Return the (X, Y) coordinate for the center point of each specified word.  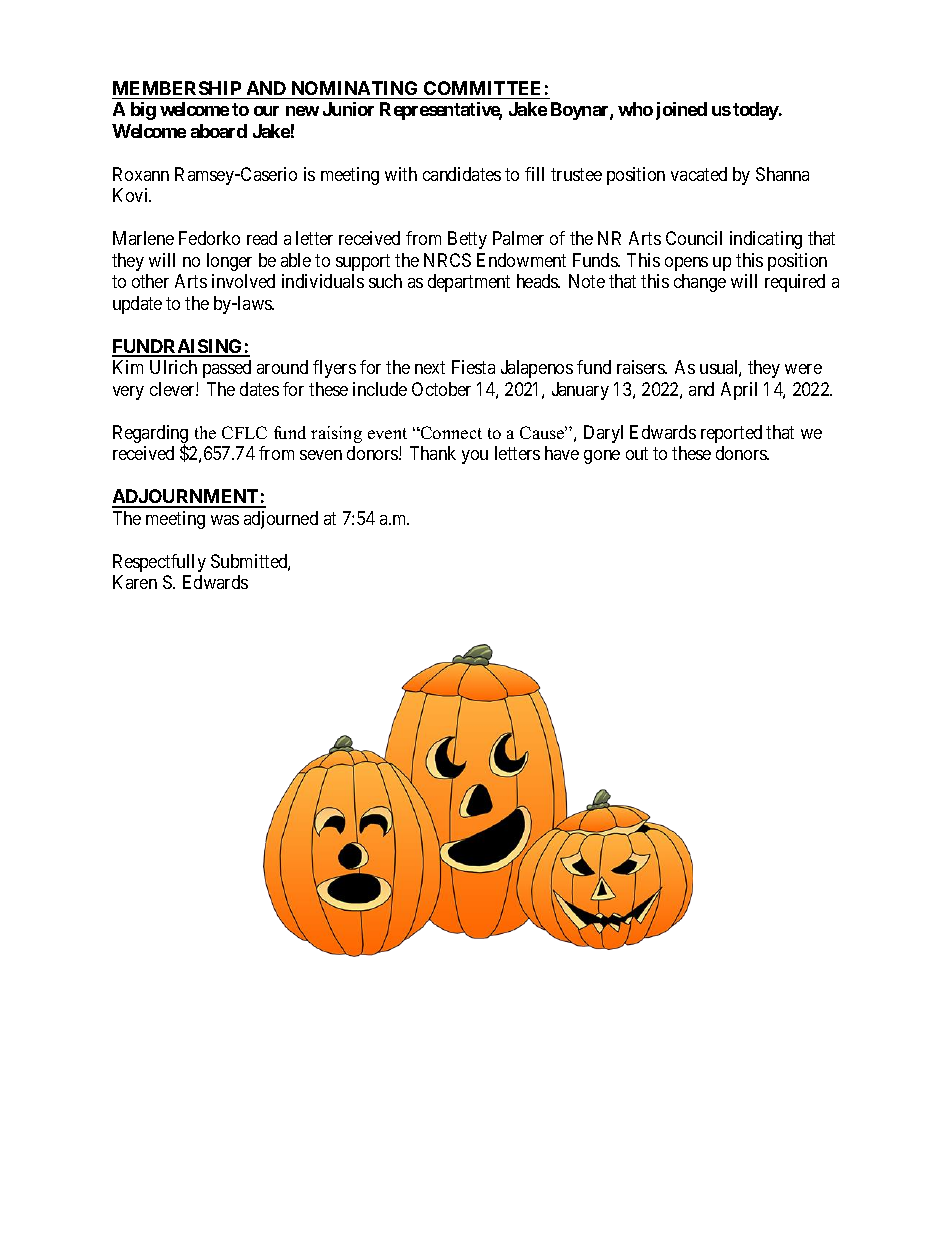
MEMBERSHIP (177, 88)
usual (720, 368)
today (756, 111)
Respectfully (159, 563)
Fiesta (473, 367)
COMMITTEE (482, 88)
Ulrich (173, 367)
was (225, 520)
